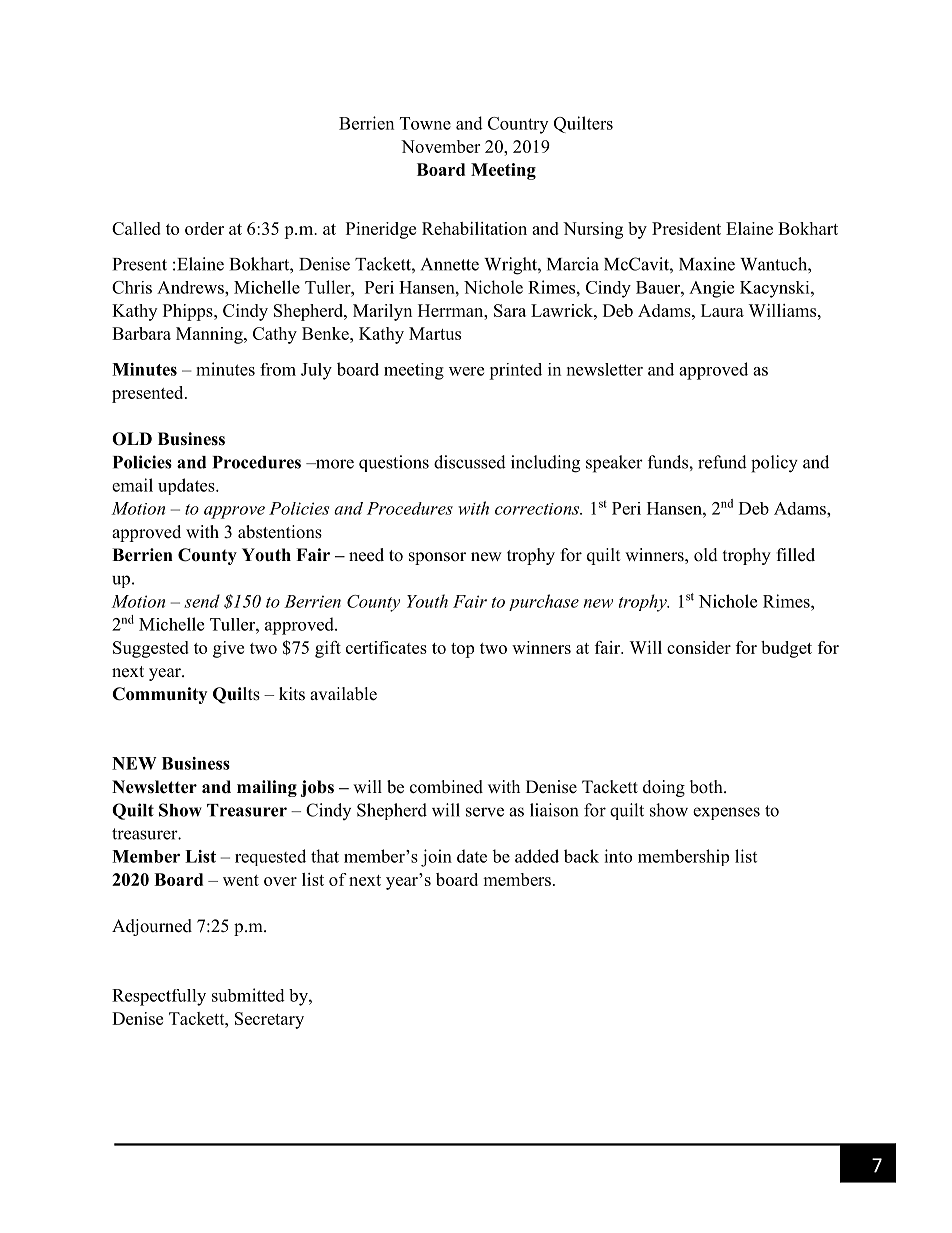 Image resolution: width=952 pixels, height=1233 pixels. What do you see at coordinates (618, 856) in the page?
I see `into` at bounding box center [618, 856].
